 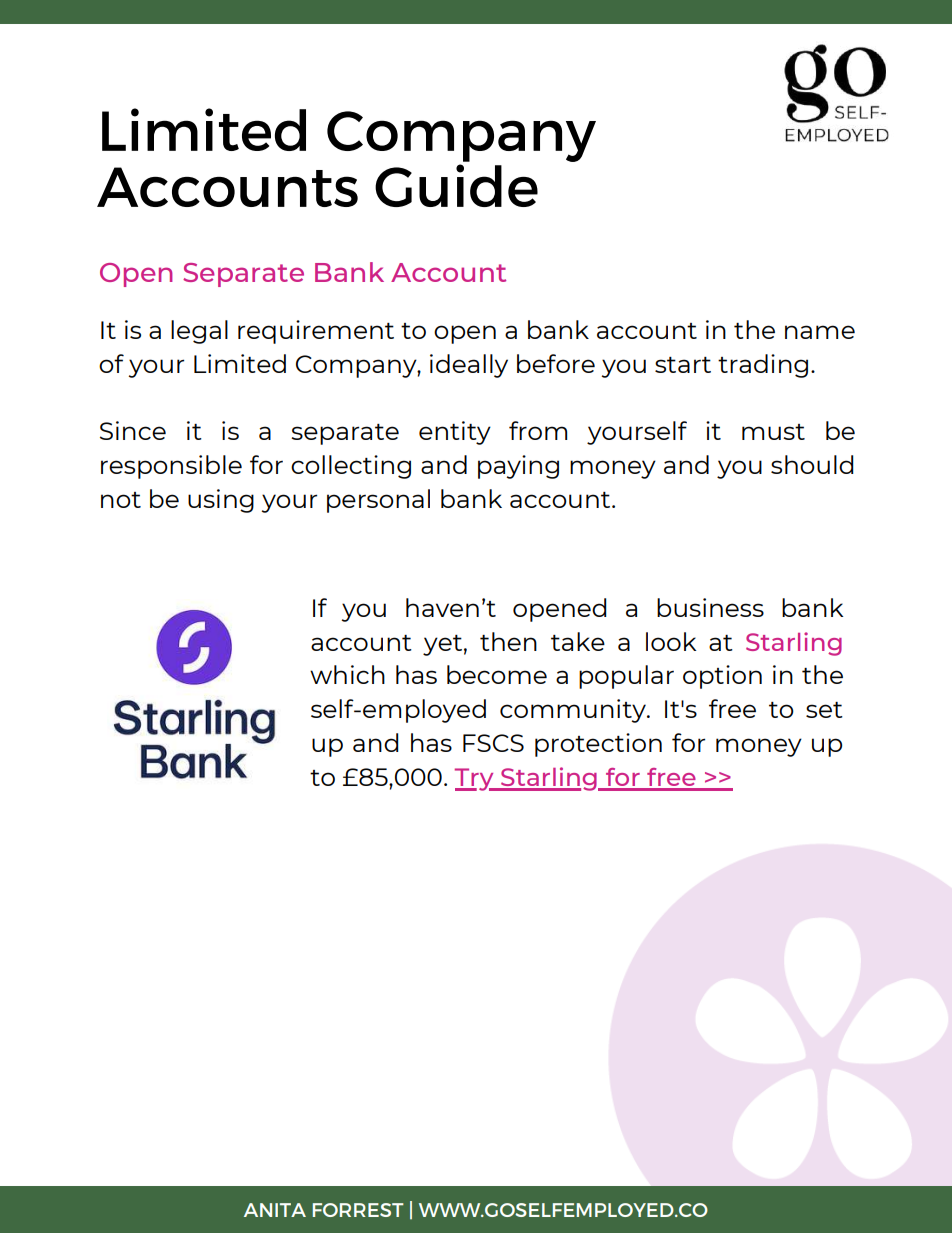 What do you see at coordinates (824, 710) in the screenshot?
I see `set` at bounding box center [824, 710].
